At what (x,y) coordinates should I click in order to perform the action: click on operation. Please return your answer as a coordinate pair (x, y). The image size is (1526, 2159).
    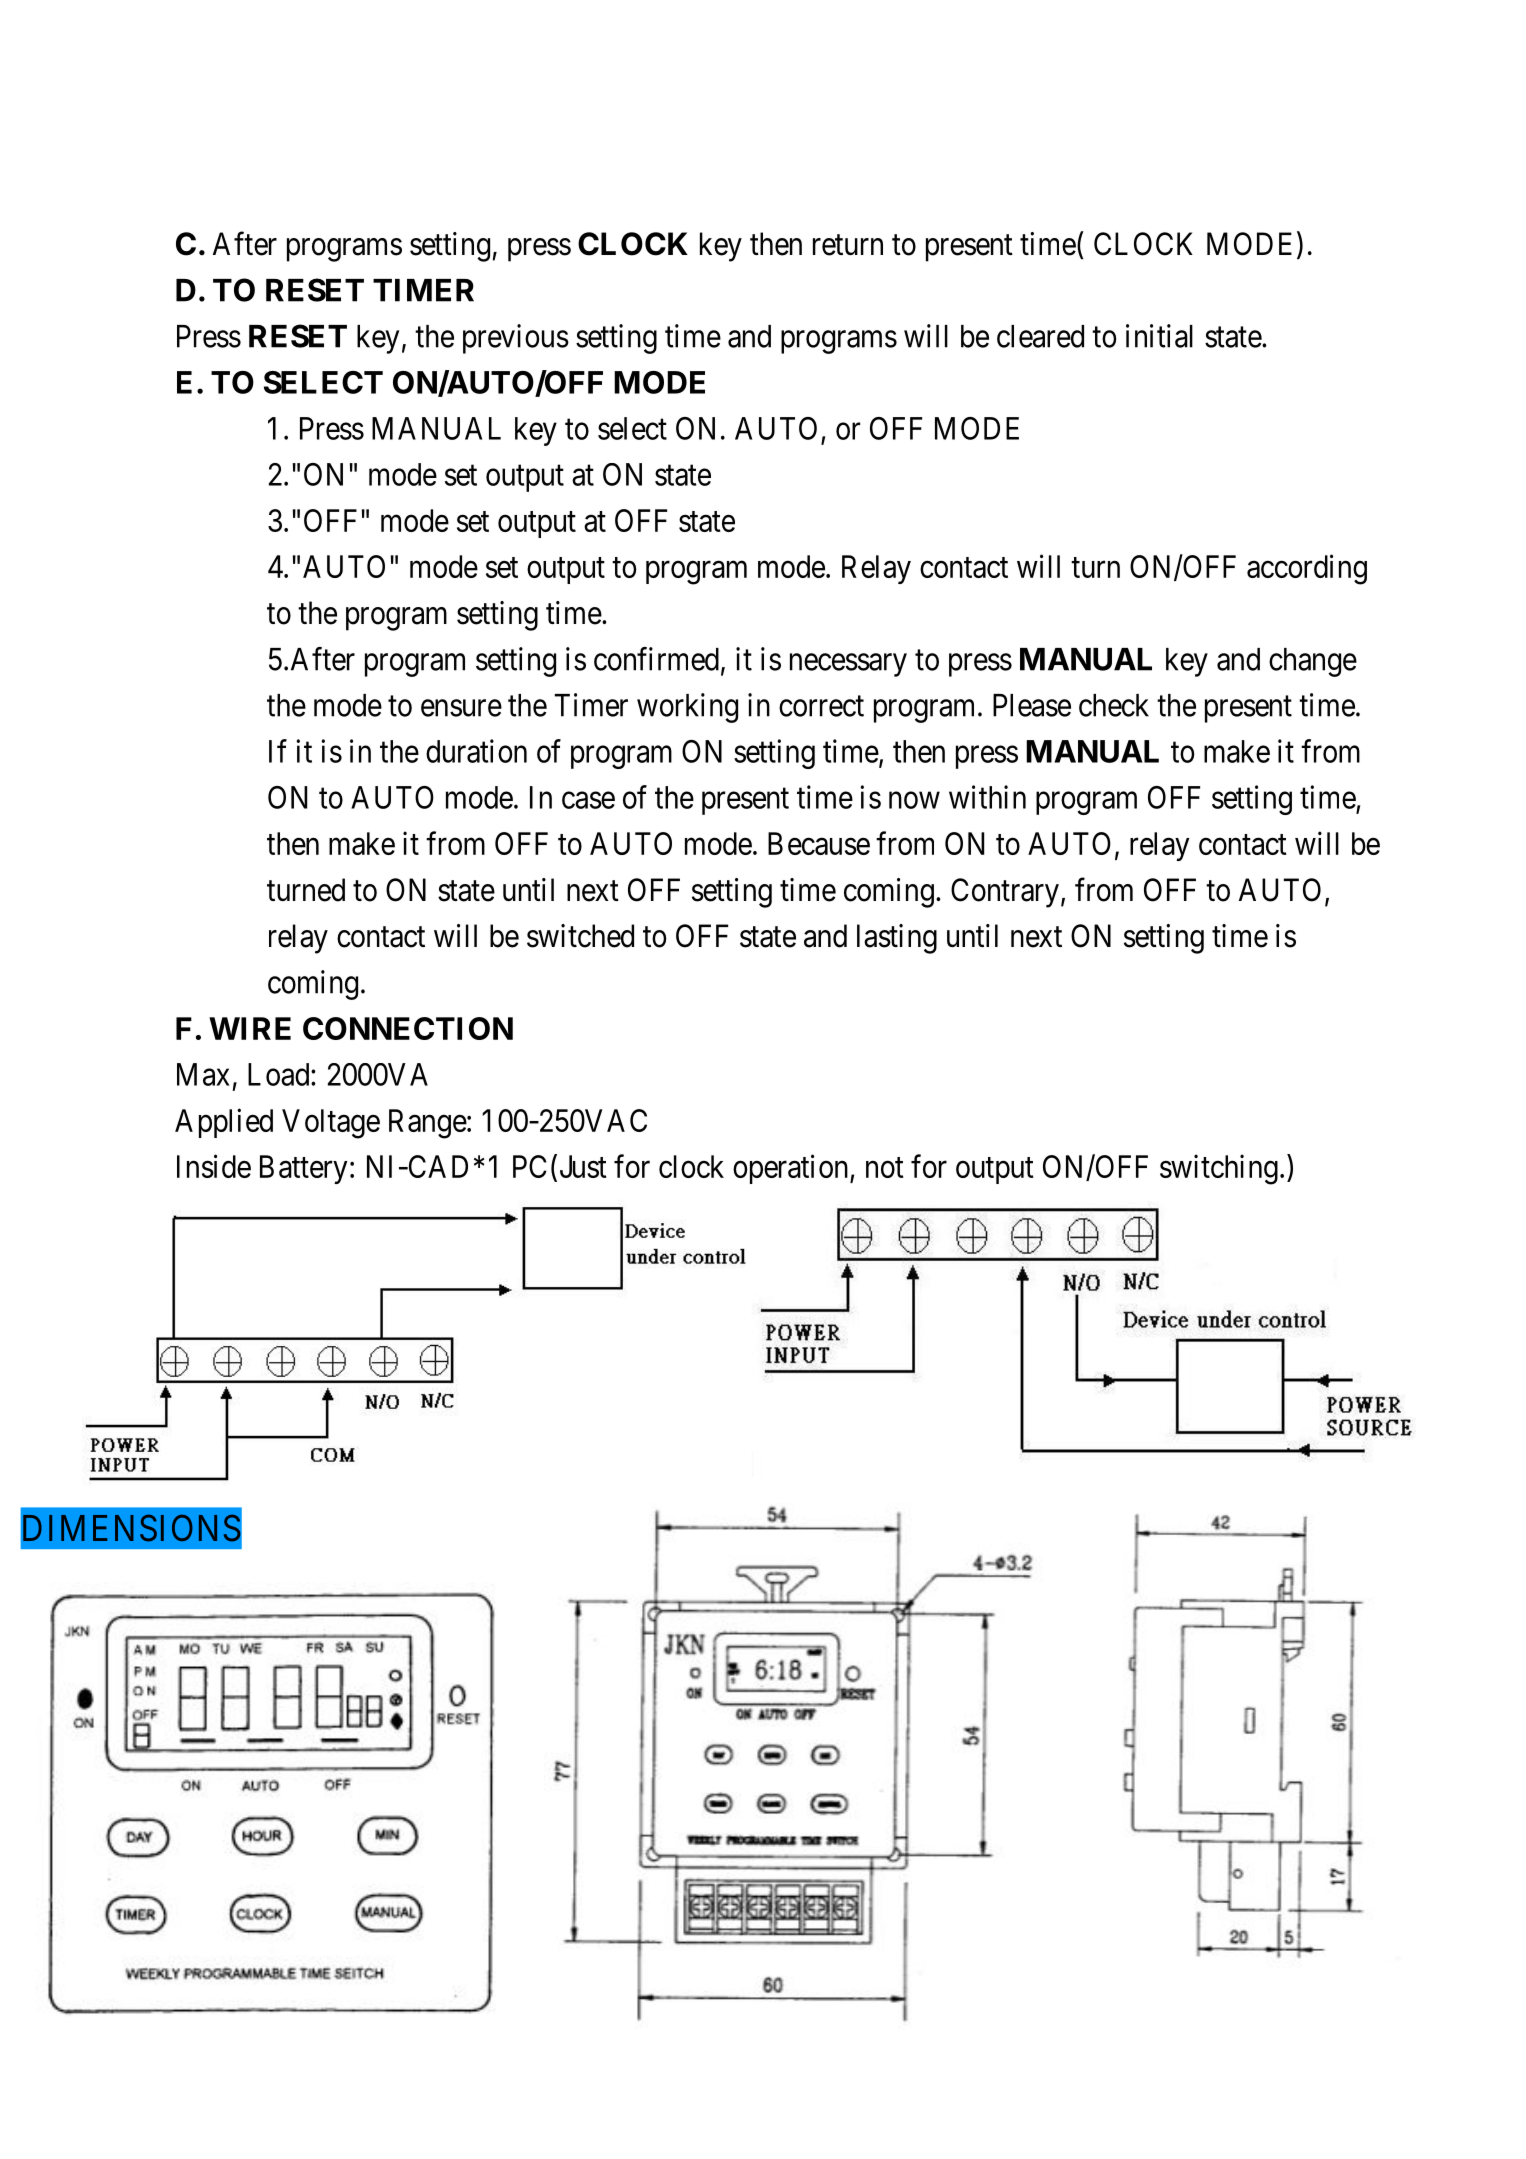
    Looking at the image, I should click on (792, 1169).
